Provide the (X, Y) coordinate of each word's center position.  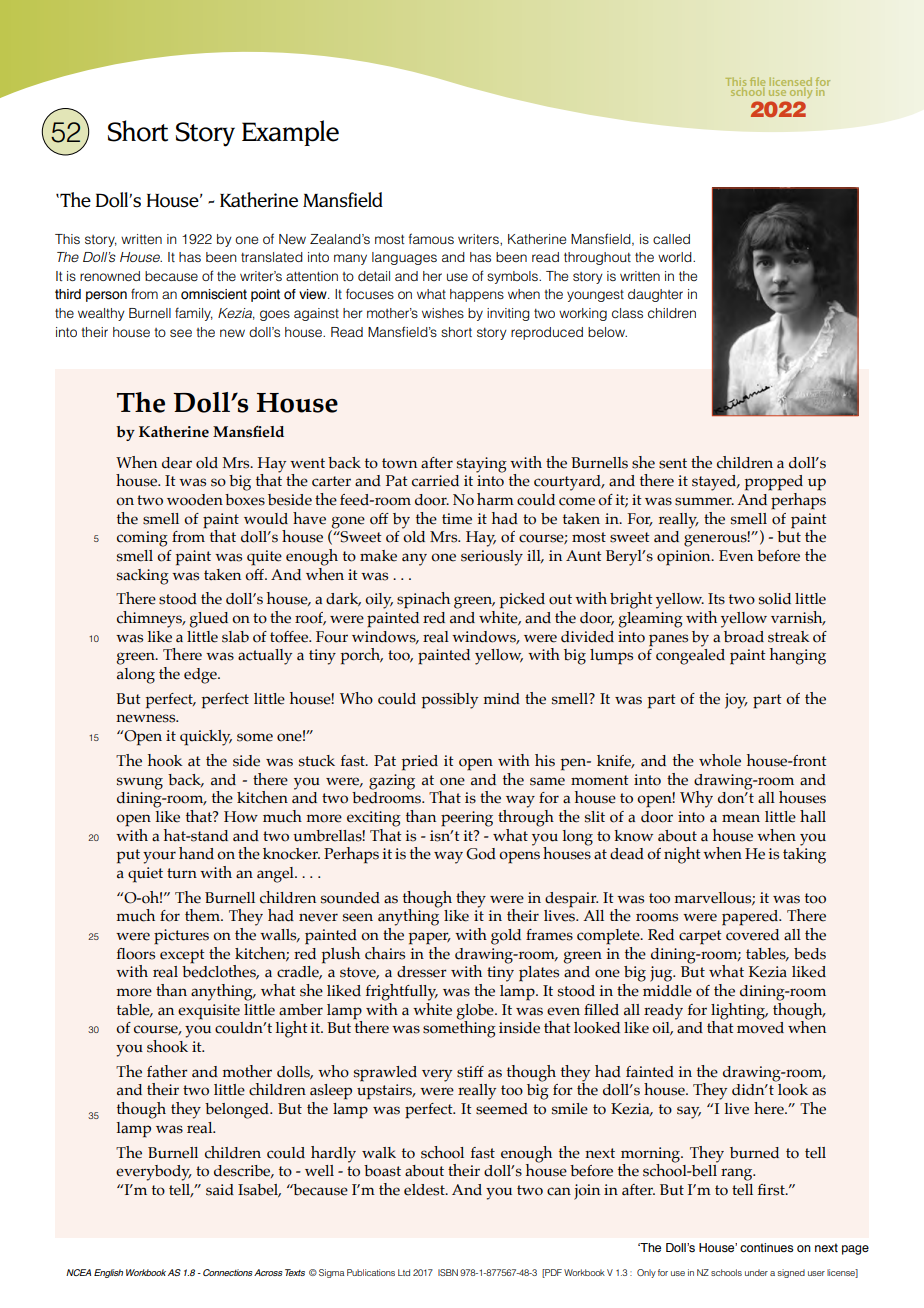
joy (736, 701)
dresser (422, 972)
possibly (449, 701)
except (182, 956)
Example (290, 133)
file (757, 82)
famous (431, 238)
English (108, 1273)
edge (201, 676)
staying (482, 465)
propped (773, 483)
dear (177, 463)
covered (752, 935)
